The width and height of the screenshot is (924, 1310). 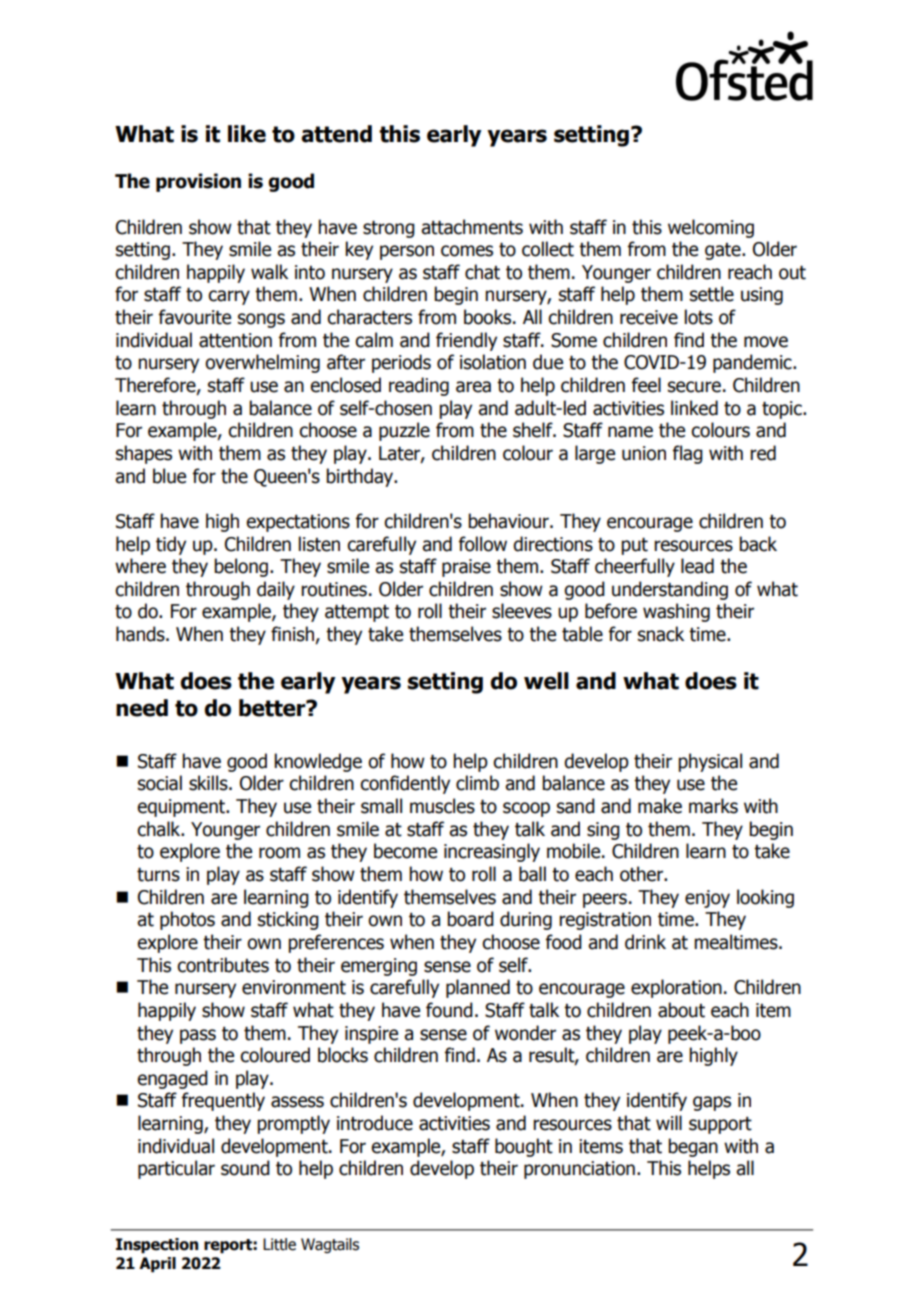 I want to click on contributes, so click(x=223, y=965).
